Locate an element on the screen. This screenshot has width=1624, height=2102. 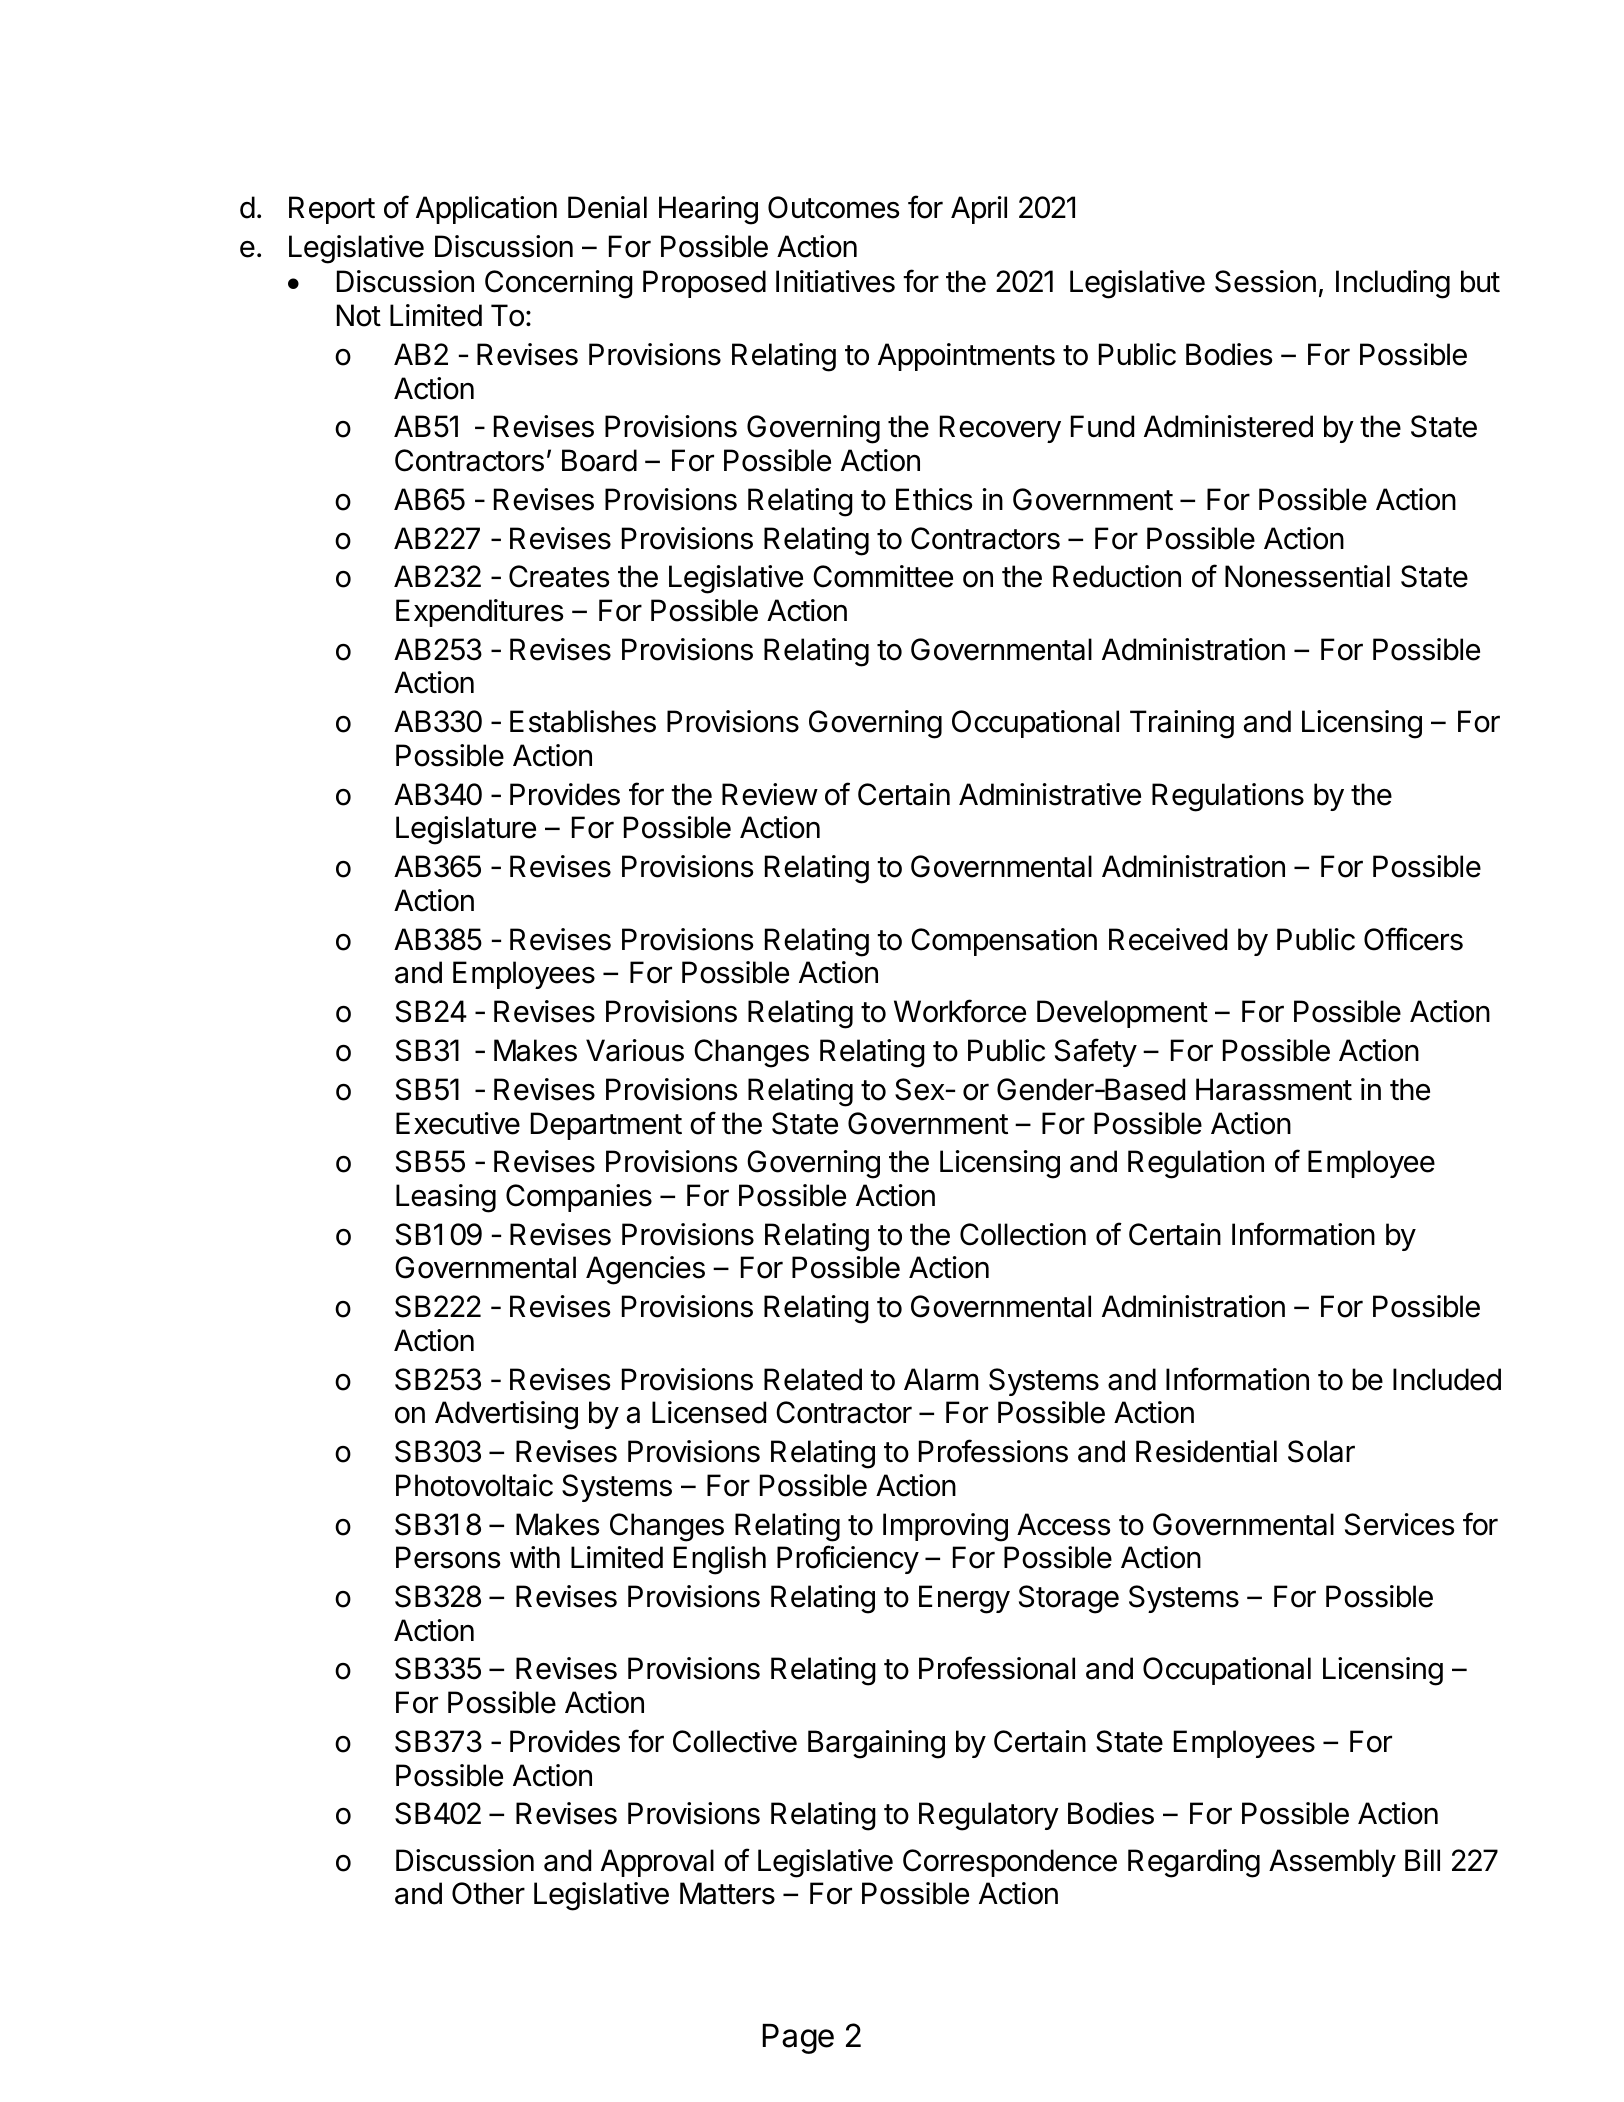
Review is located at coordinates (770, 794).
